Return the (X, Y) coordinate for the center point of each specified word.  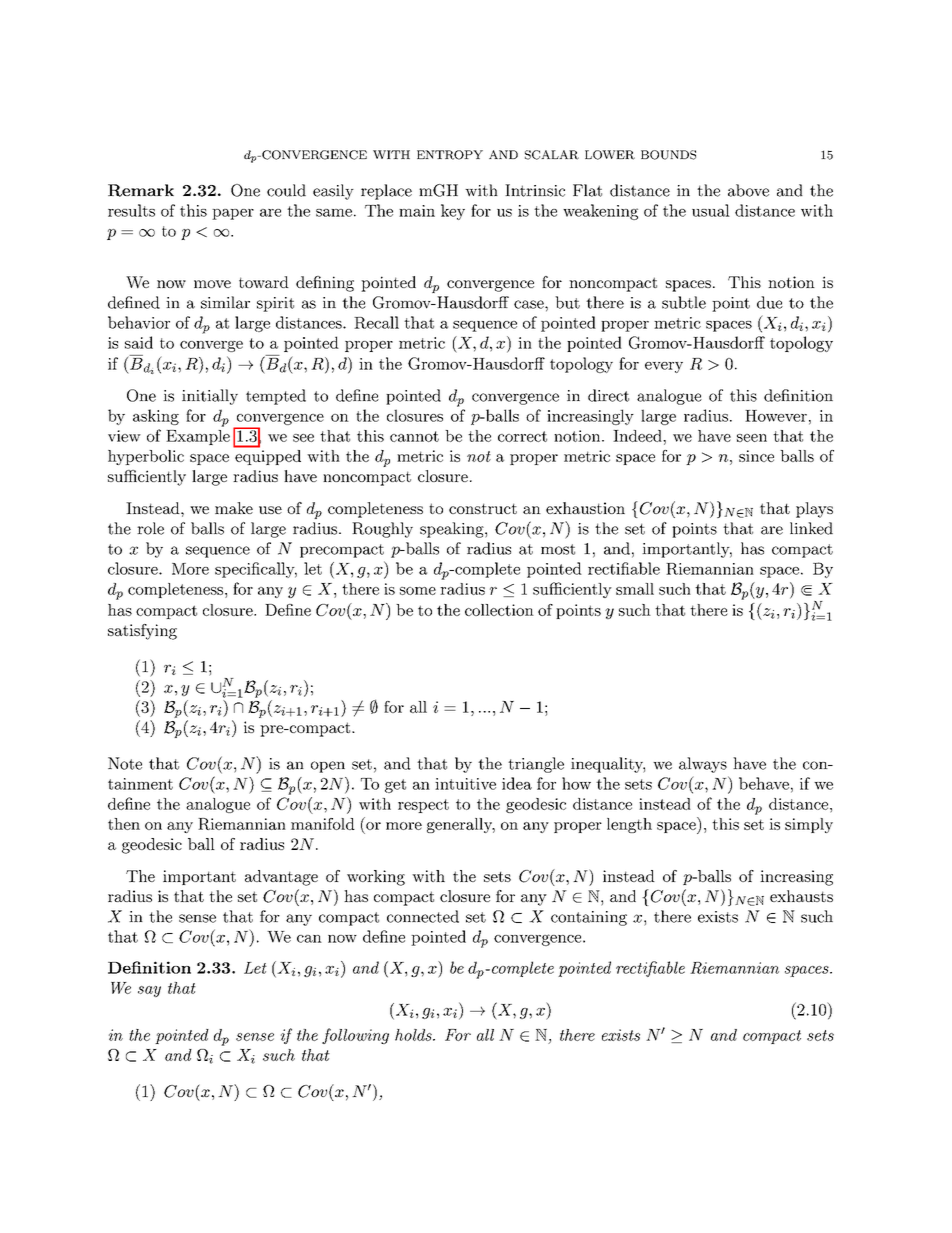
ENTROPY (450, 155)
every (664, 367)
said (139, 342)
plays (814, 510)
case (530, 304)
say (149, 991)
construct (483, 508)
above (748, 190)
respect (423, 806)
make (234, 508)
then (124, 824)
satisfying (142, 632)
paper (233, 214)
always (703, 765)
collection (499, 610)
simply (809, 825)
